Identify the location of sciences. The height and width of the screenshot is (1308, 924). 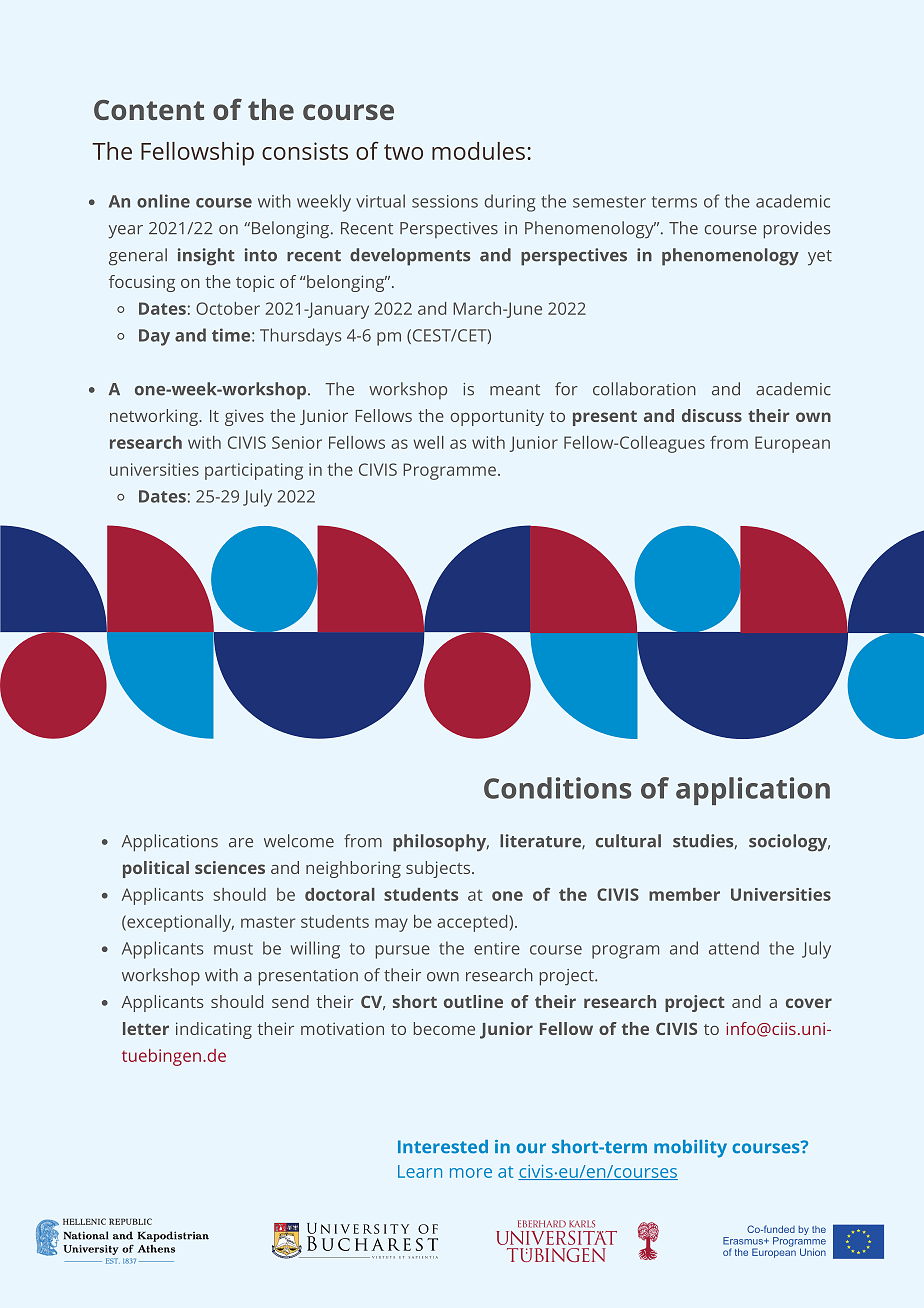
(230, 867).
